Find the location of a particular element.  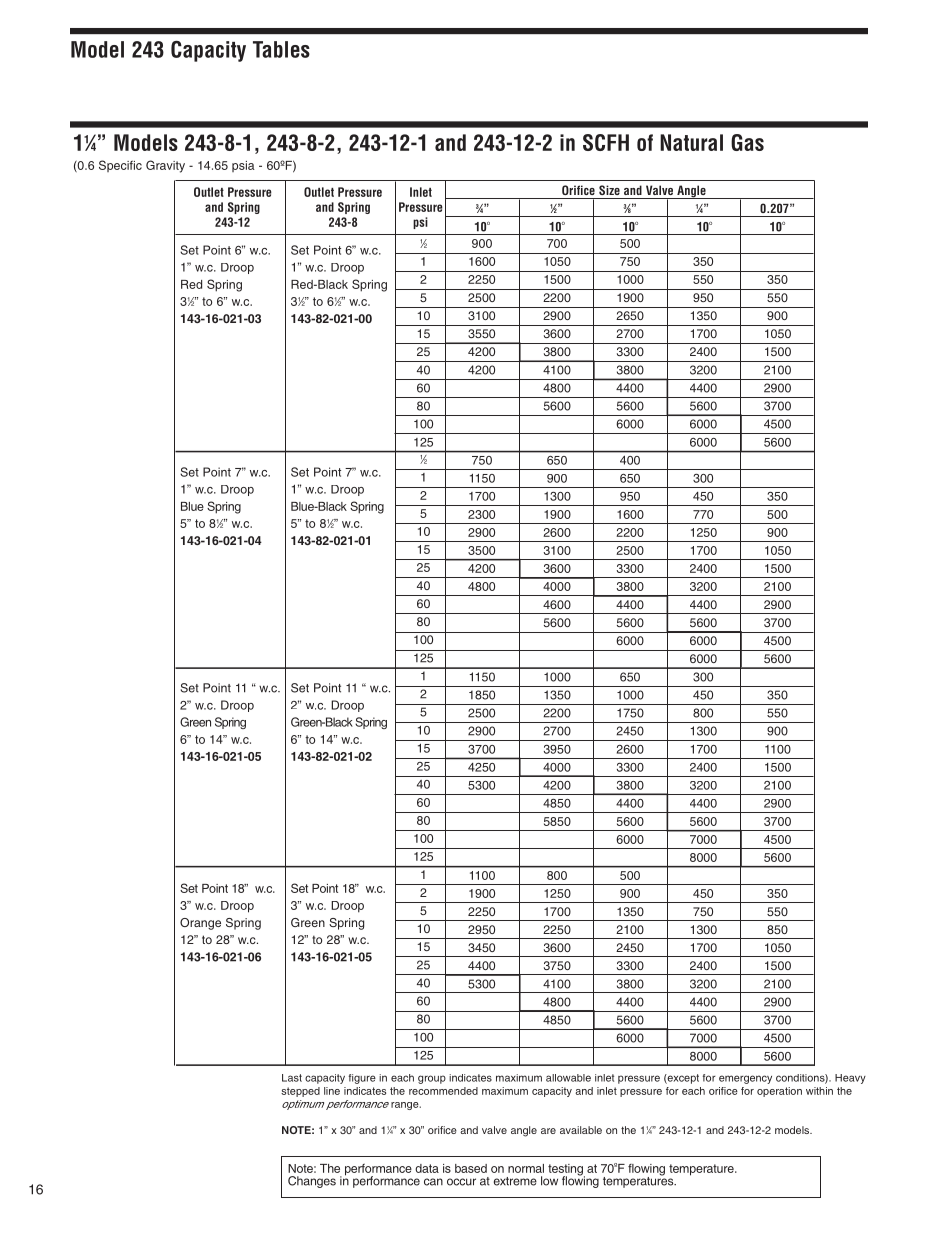

emergency is located at coordinates (745, 1079).
